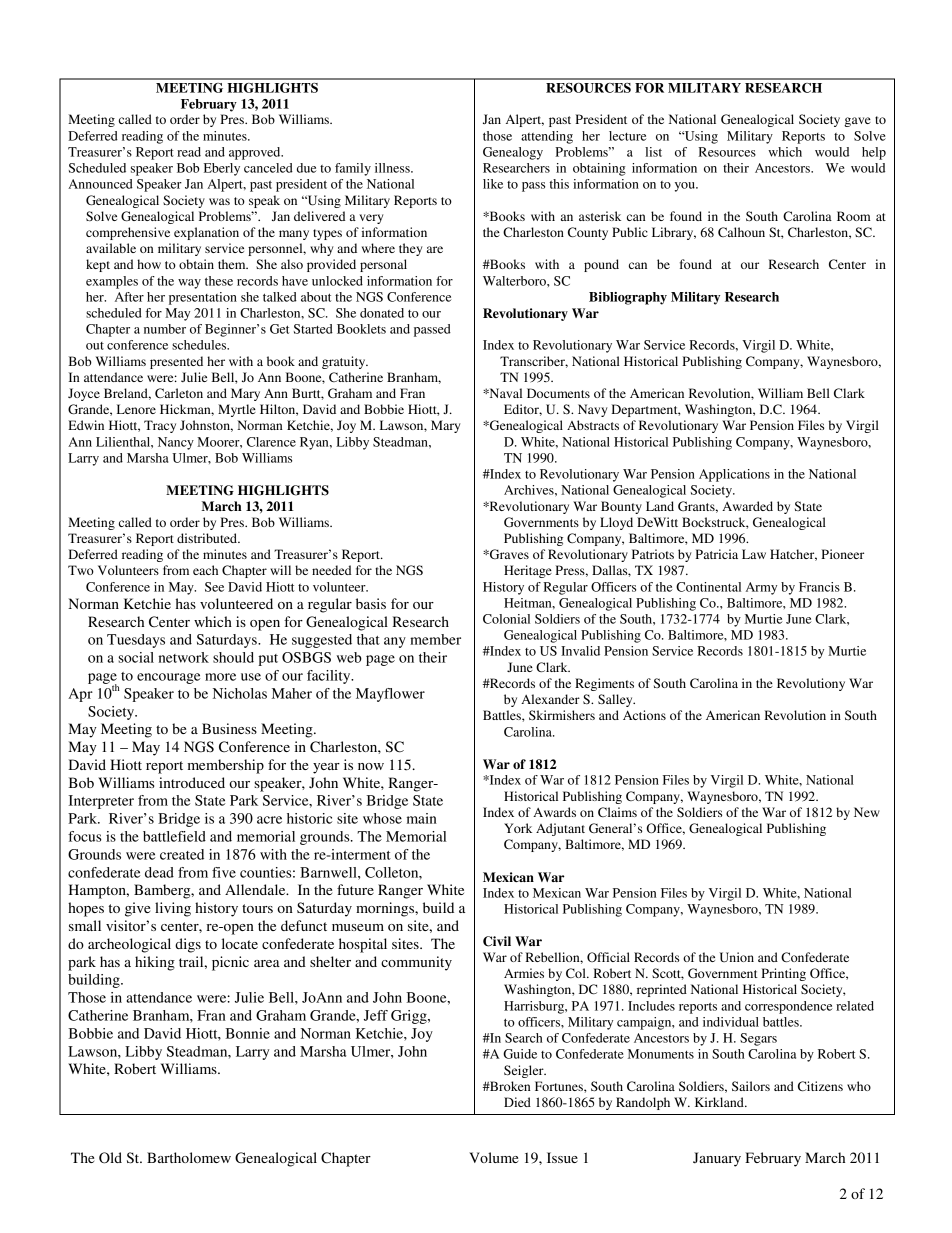  Describe the element at coordinates (497, 941) in the screenshot. I see `Civil` at that location.
